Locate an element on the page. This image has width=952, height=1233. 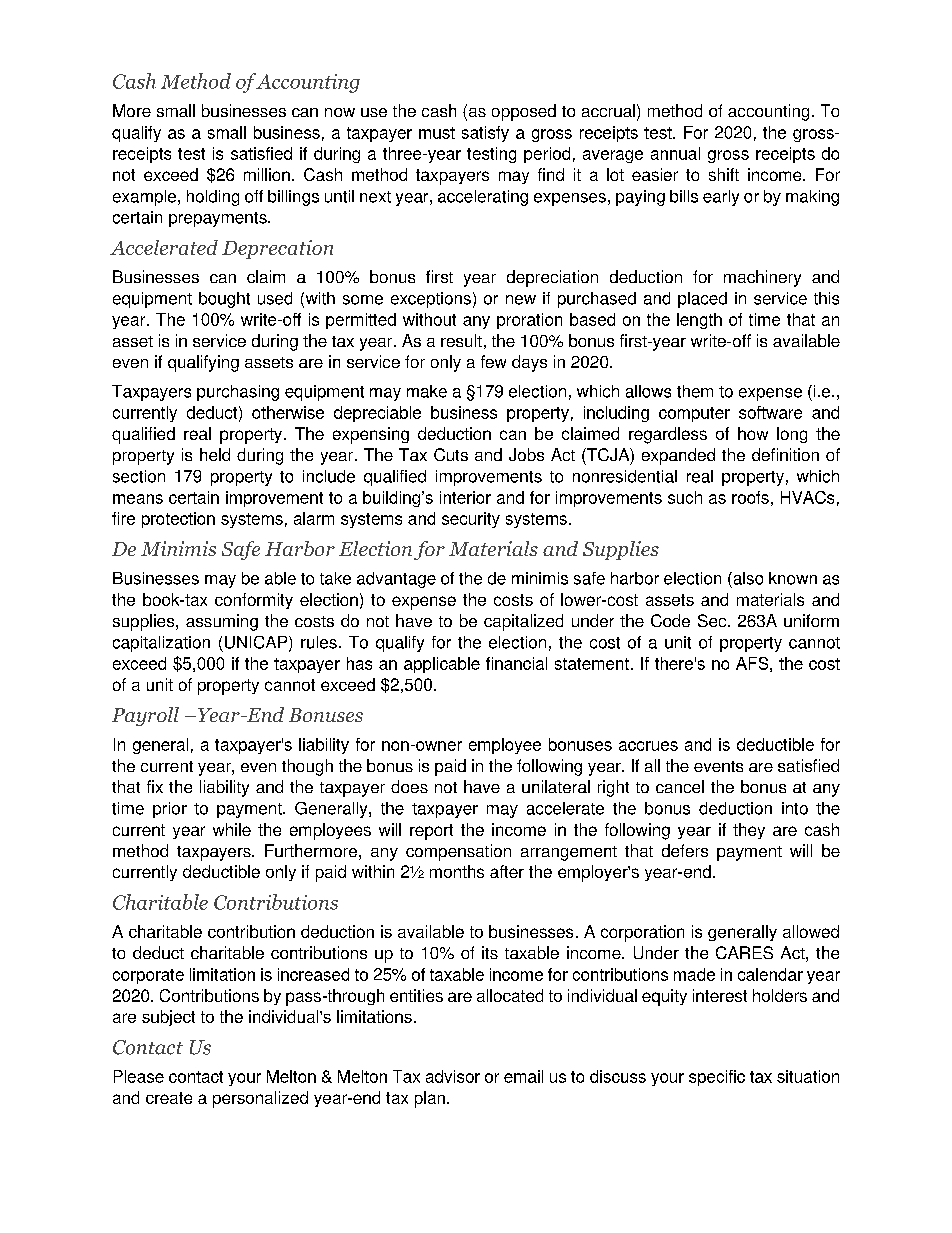
million is located at coordinates (267, 174).
